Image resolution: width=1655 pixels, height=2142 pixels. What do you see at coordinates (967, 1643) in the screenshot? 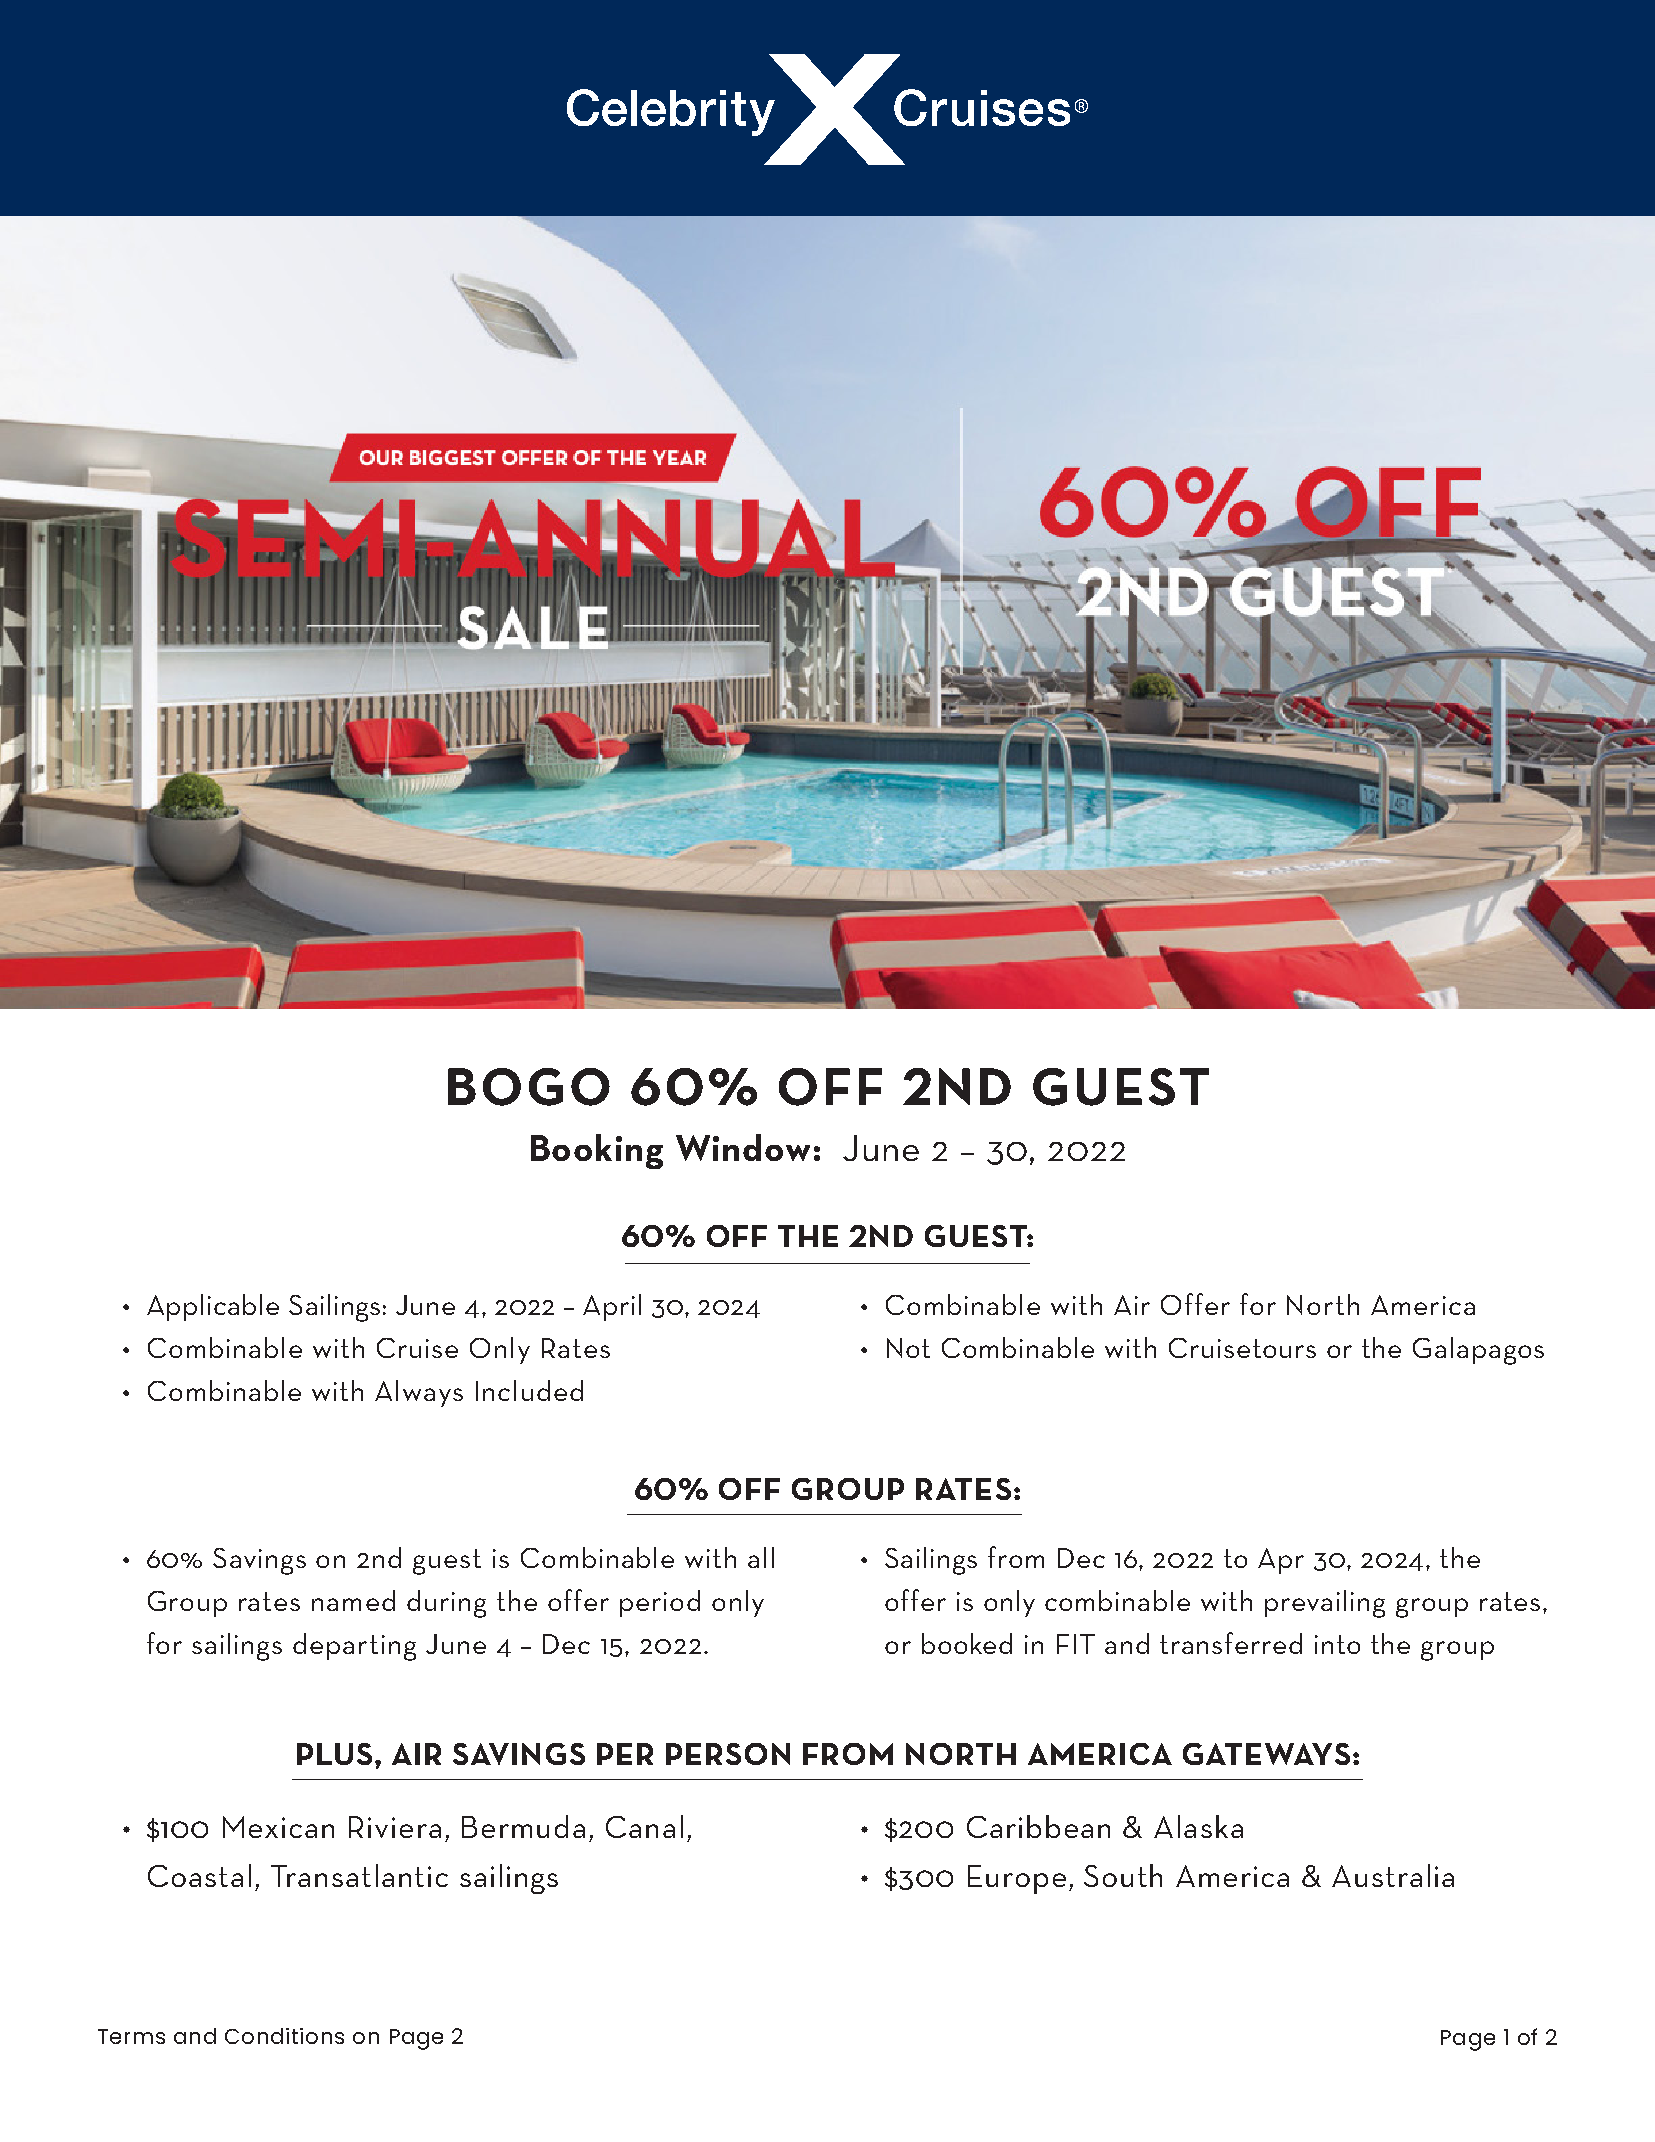
I see `booked` at bounding box center [967, 1643].
